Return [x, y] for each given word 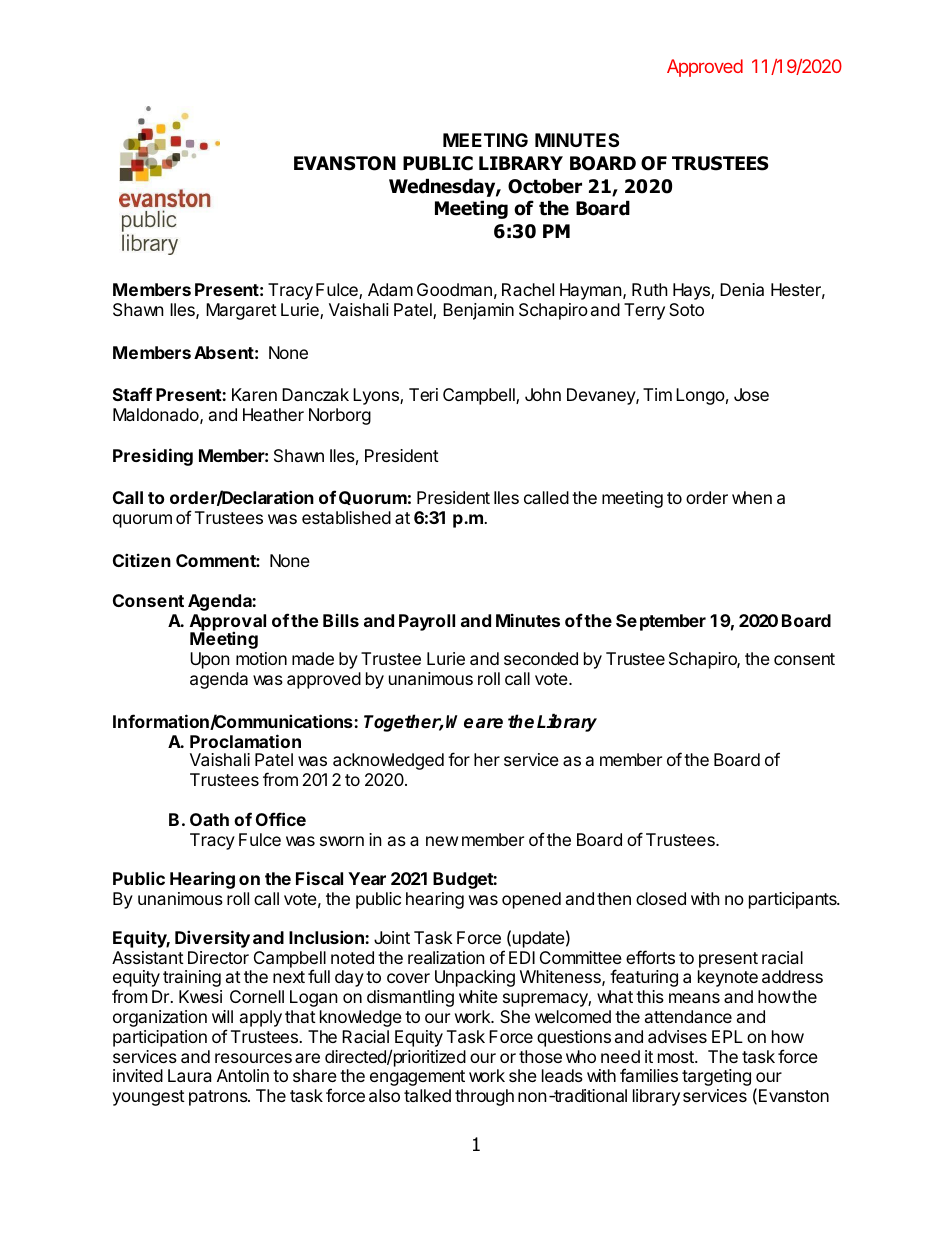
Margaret [241, 311]
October [545, 186]
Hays [692, 291]
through [484, 1097]
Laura [189, 1075]
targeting [716, 1077]
